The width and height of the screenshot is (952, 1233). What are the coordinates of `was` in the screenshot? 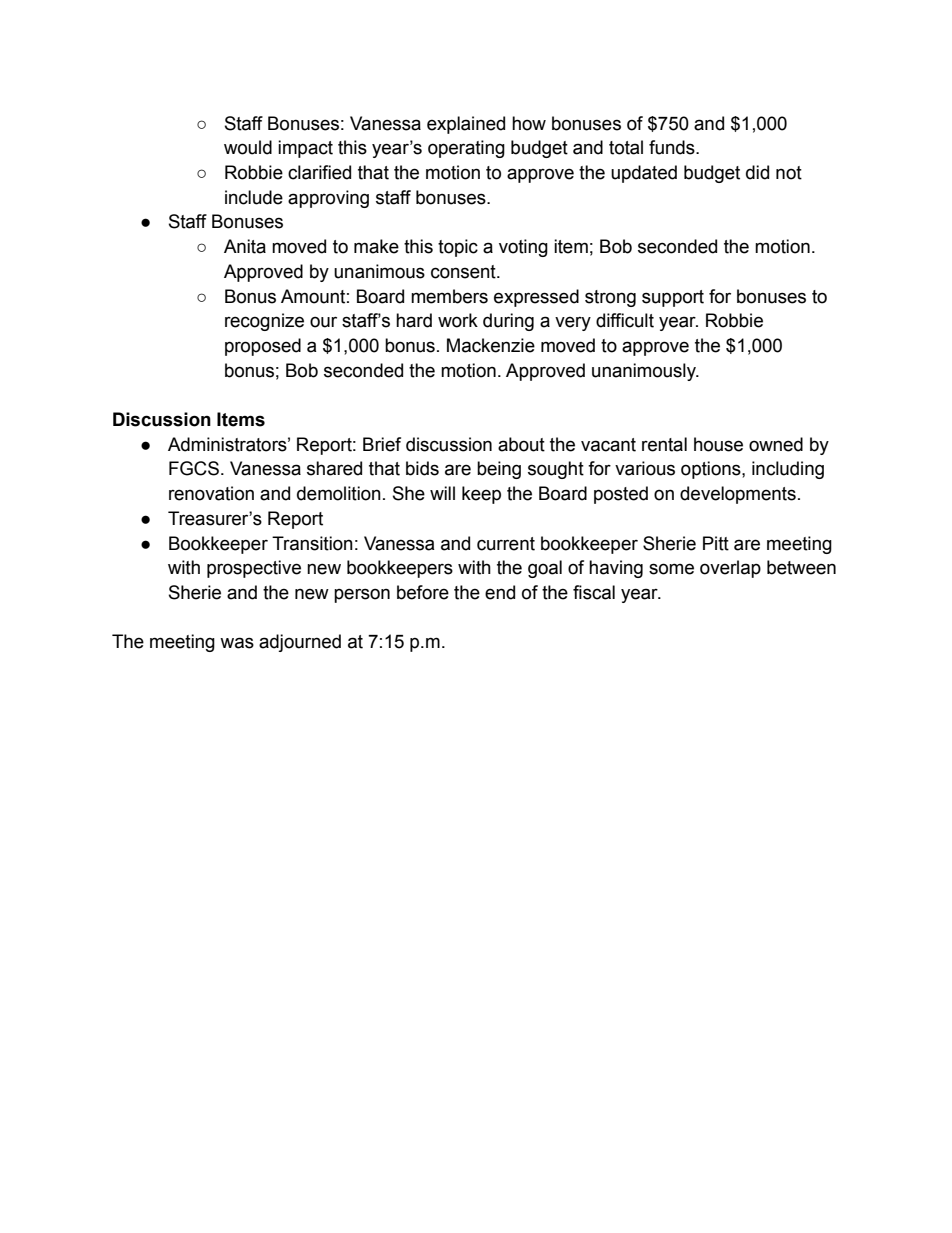 It's located at (237, 643).
